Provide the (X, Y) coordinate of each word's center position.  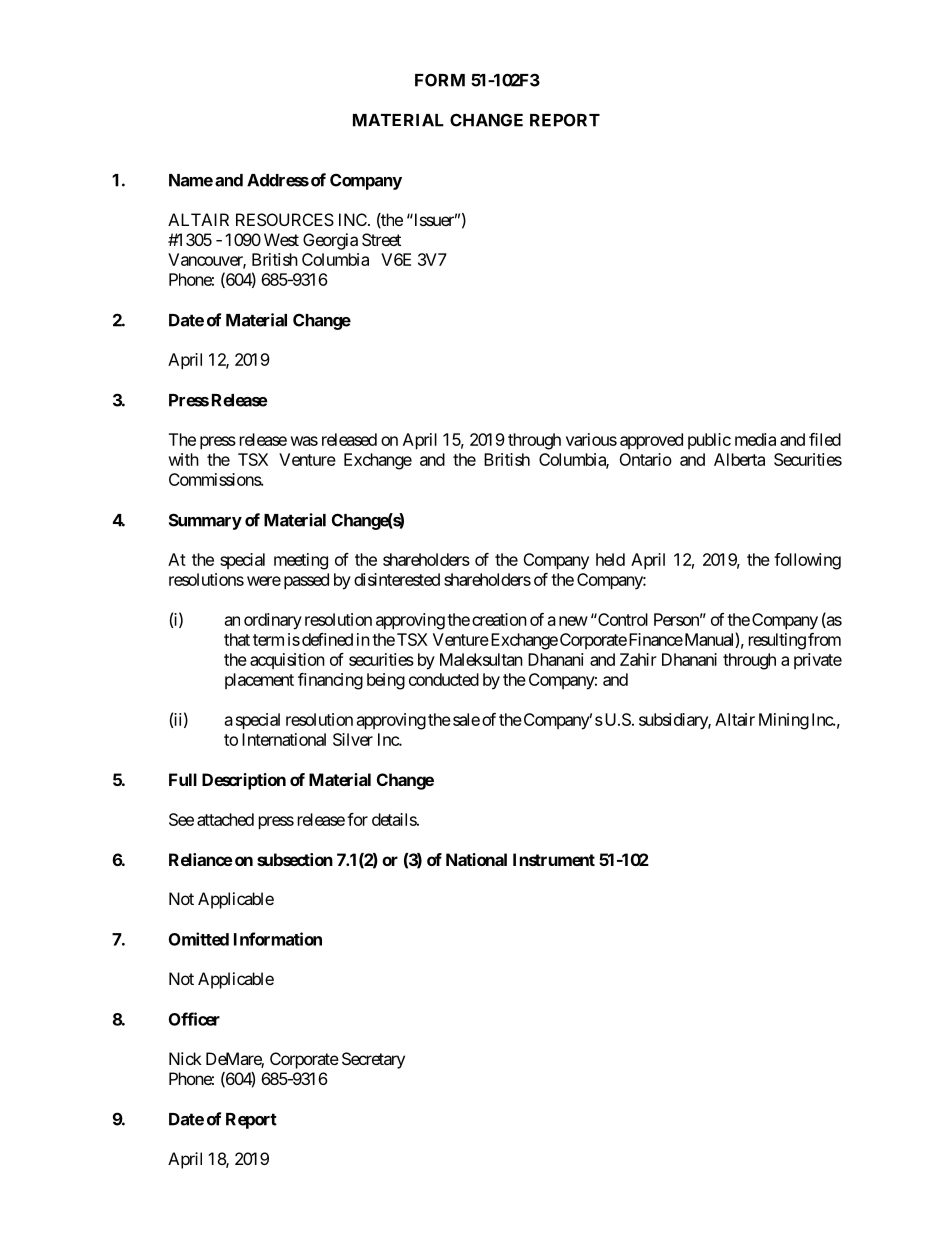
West (281, 239)
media (755, 439)
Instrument (554, 859)
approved (651, 441)
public (709, 441)
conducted (444, 679)
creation (499, 619)
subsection (295, 859)
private (818, 661)
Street (381, 239)
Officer (194, 1019)
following (807, 561)
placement (259, 681)
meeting (301, 561)
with (184, 459)
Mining (784, 721)
